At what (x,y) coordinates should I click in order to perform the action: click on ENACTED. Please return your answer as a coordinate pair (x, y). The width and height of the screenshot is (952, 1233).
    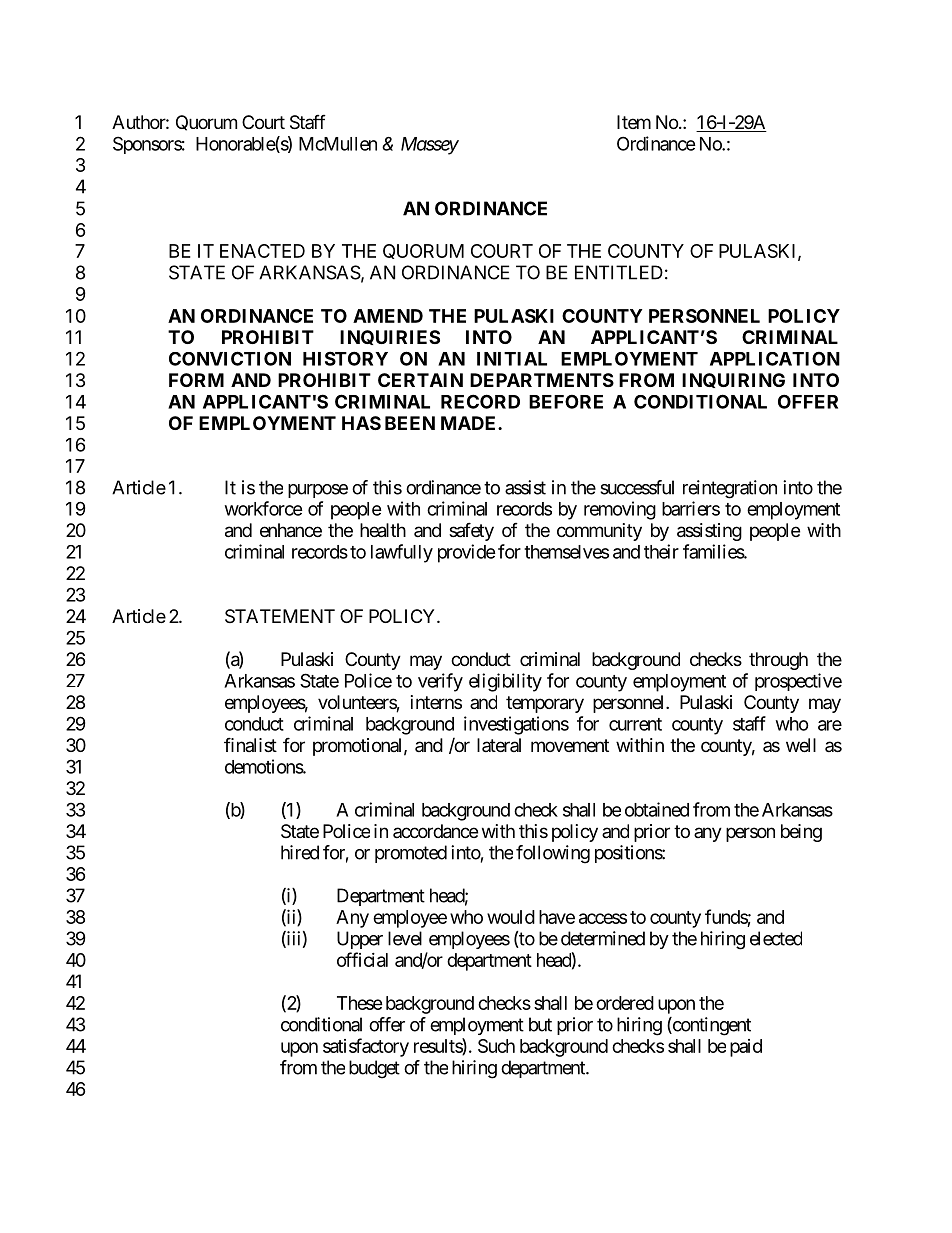
    Looking at the image, I should click on (262, 251).
